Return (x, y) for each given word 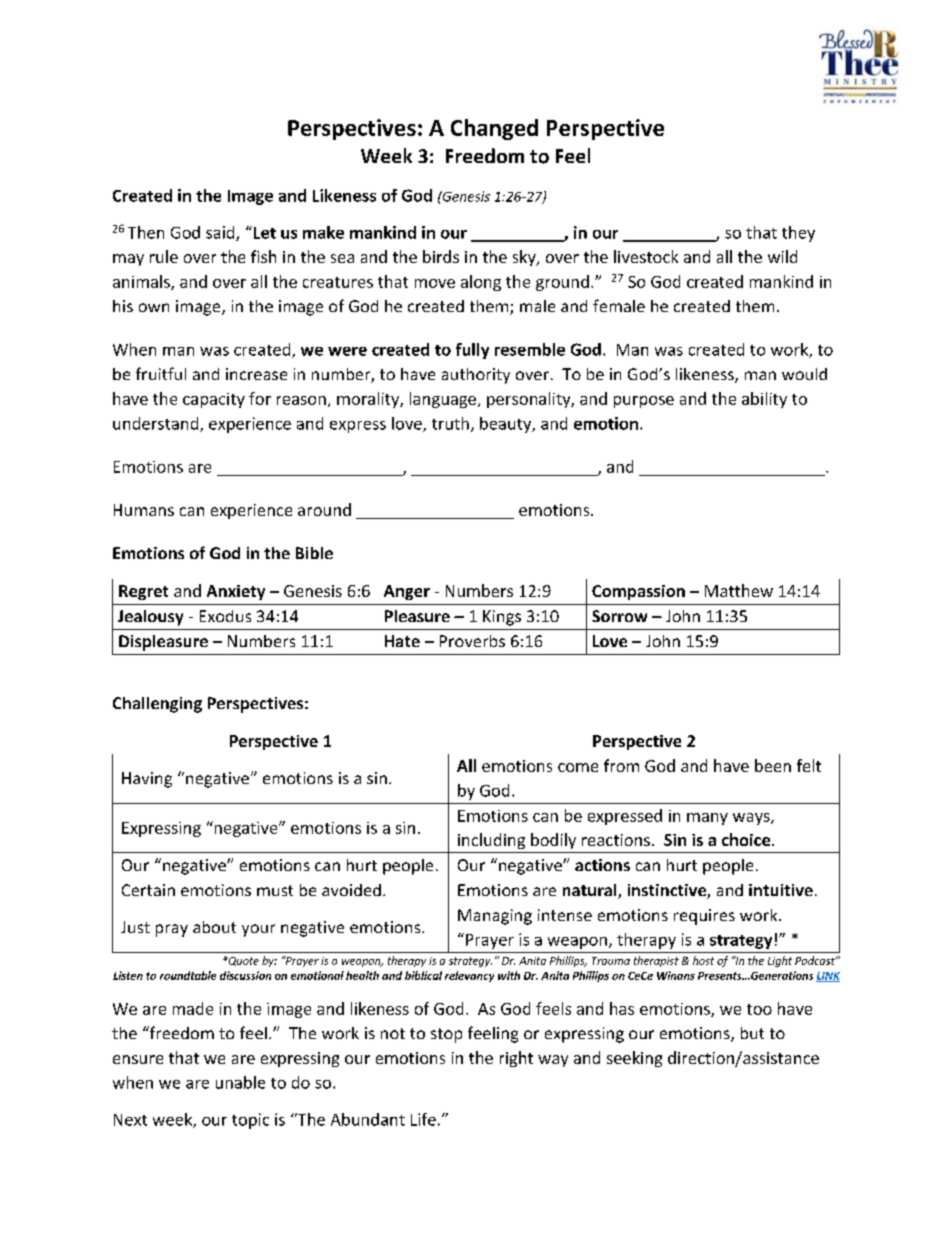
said (221, 233)
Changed (494, 129)
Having (147, 780)
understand (157, 424)
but (752, 1033)
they (798, 234)
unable (240, 1082)
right (516, 1059)
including (491, 841)
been (773, 765)
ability (764, 400)
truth (450, 423)
